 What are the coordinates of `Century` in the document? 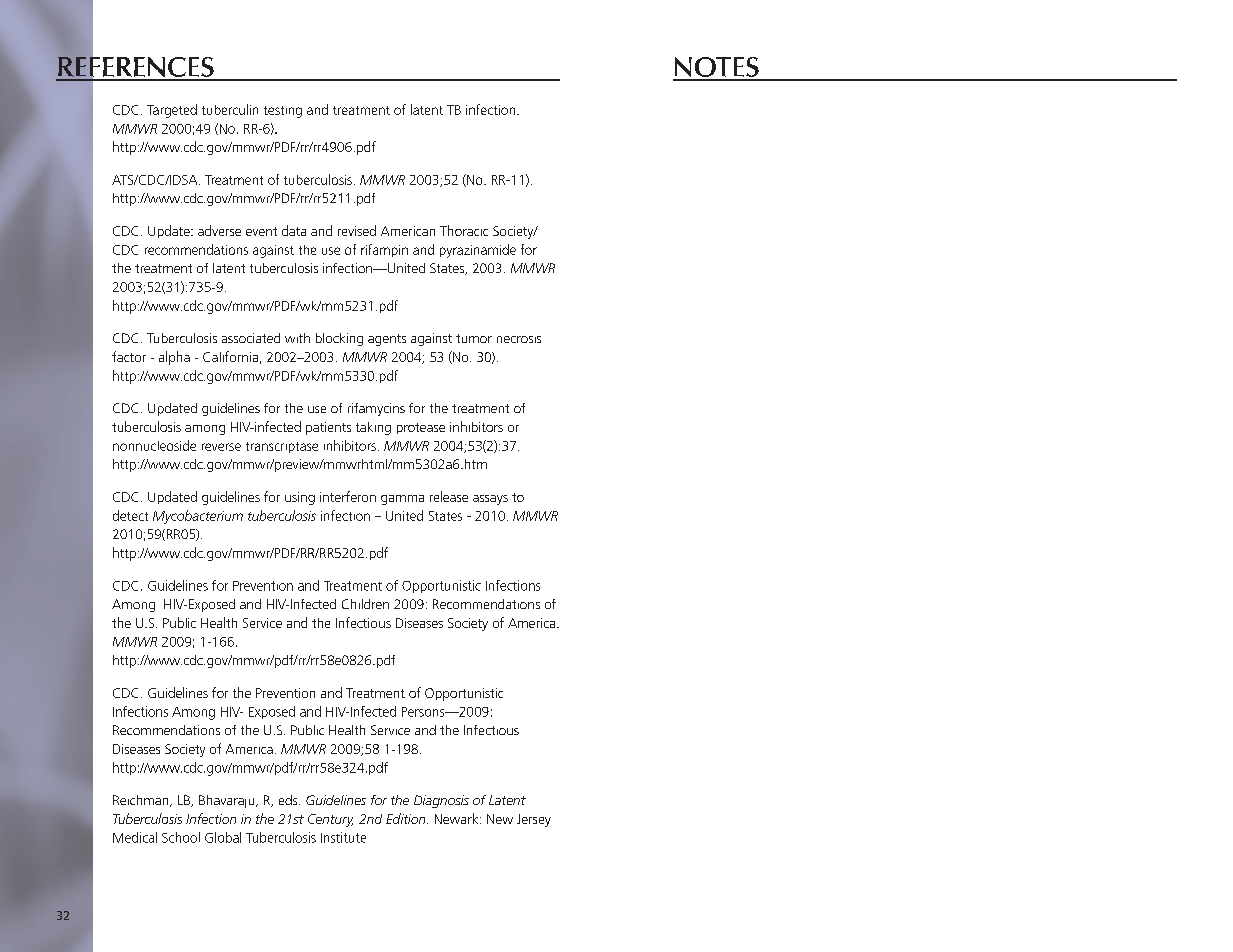 It's located at (330, 820).
